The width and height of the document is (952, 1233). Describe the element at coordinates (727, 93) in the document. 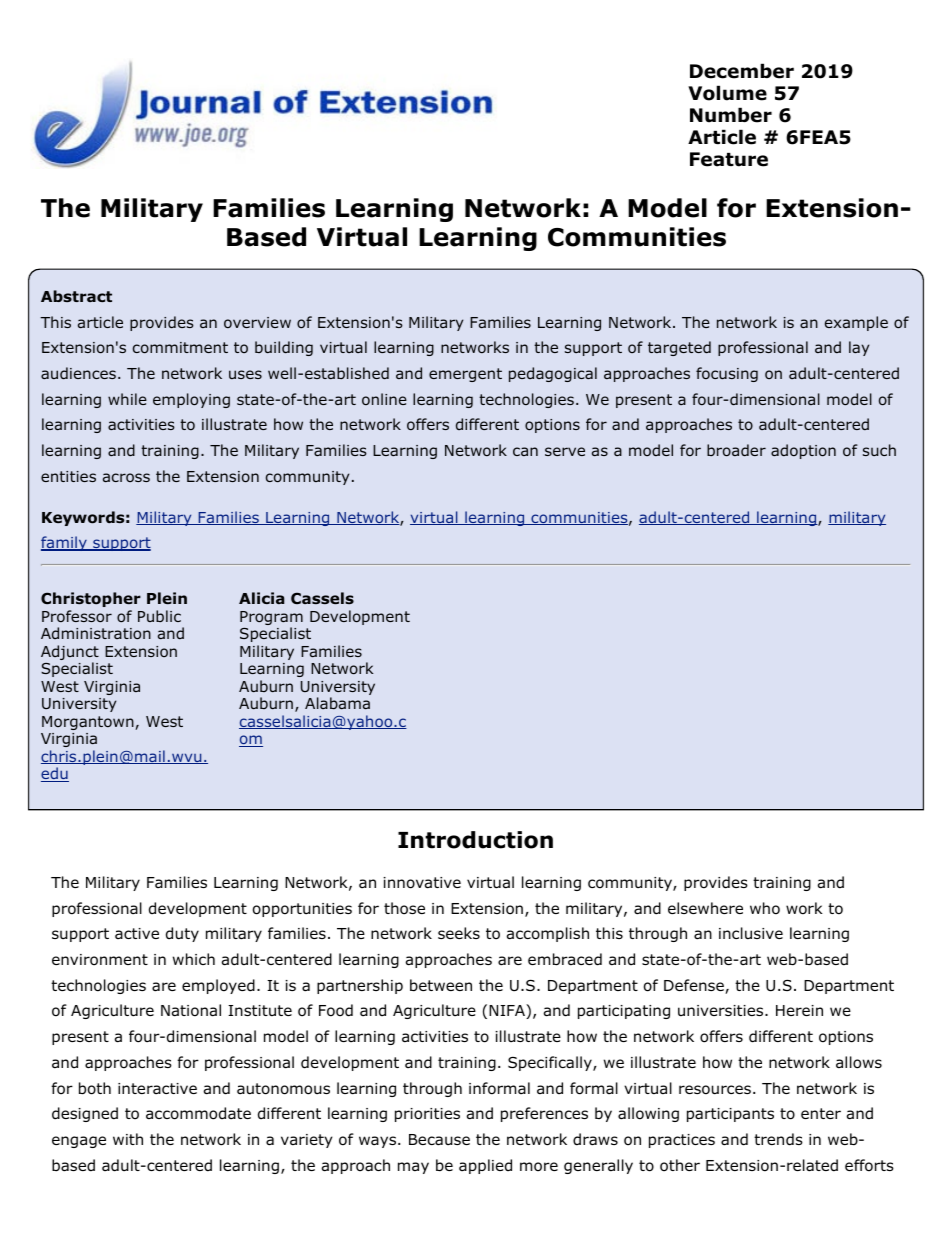

I see `Volume` at that location.
